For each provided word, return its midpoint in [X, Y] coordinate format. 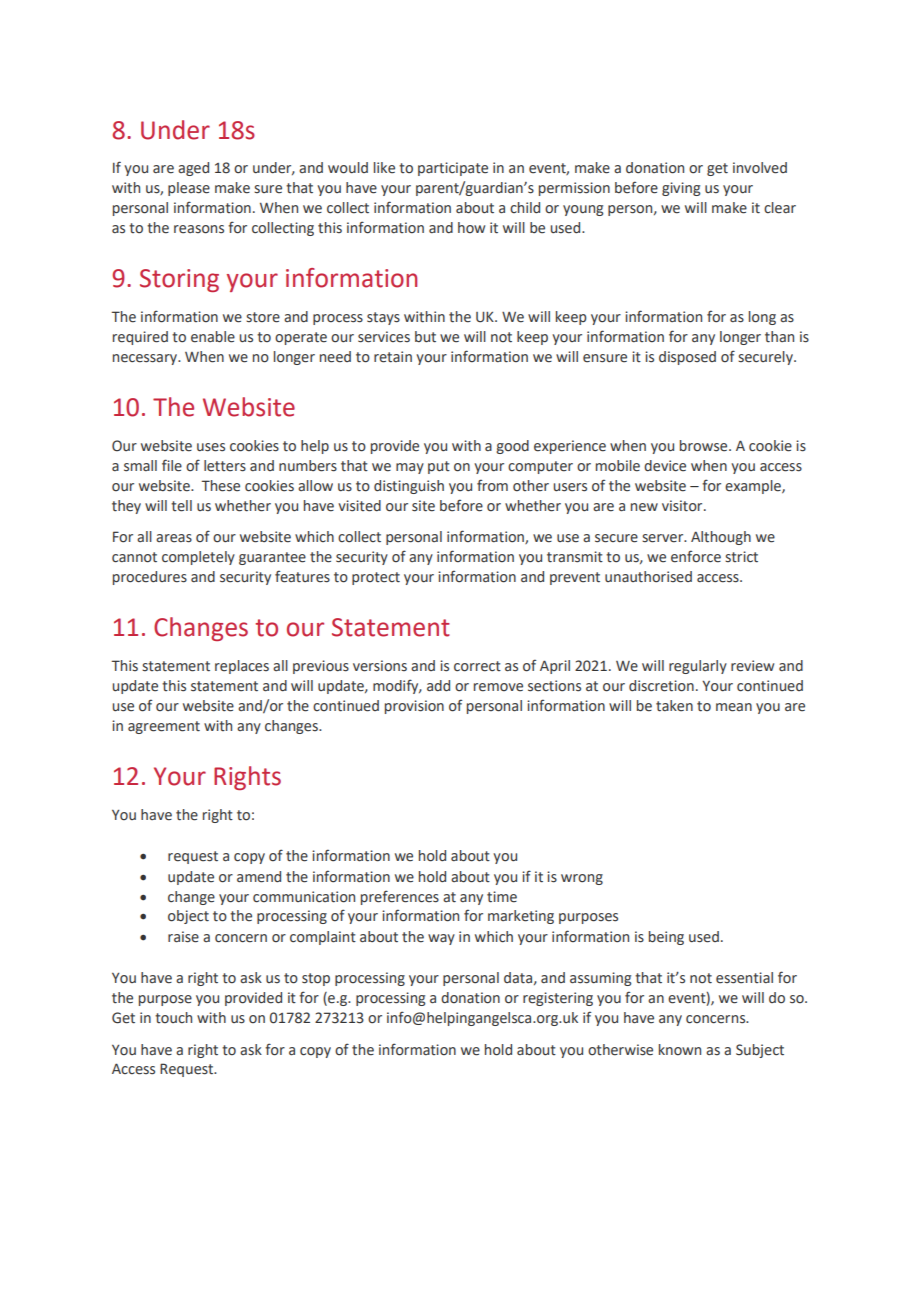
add [438, 686]
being [666, 938]
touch [173, 1018]
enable [213, 337]
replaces [242, 667]
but [425, 337]
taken [674, 706]
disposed [687, 358]
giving [681, 189]
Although [721, 538]
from [492, 485]
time [502, 897]
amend [259, 877]
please [189, 189]
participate [453, 169]
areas [174, 538]
